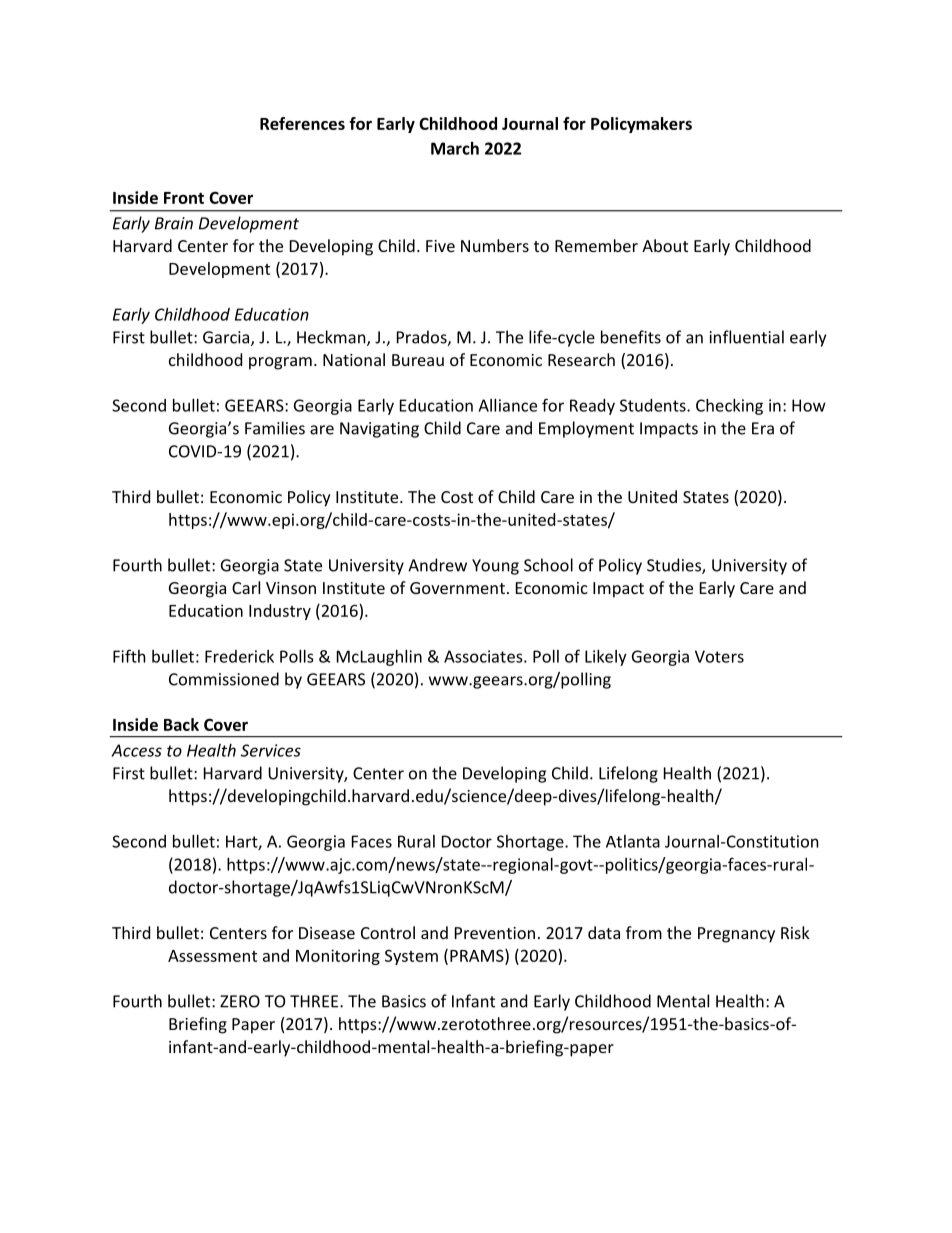  What do you see at coordinates (224, 679) in the screenshot?
I see `Commissioned` at bounding box center [224, 679].
